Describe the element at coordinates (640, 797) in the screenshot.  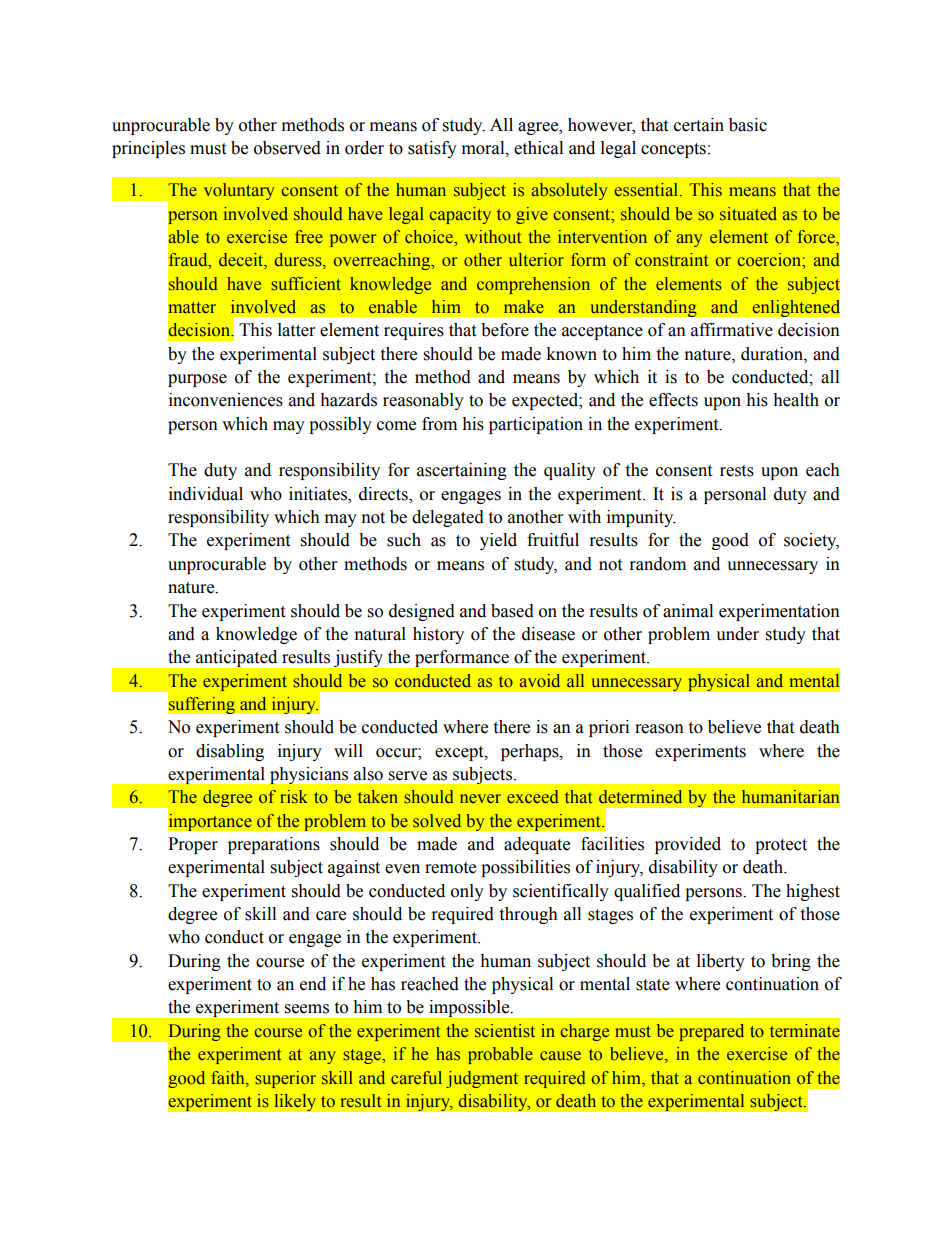
I see `determined` at that location.
